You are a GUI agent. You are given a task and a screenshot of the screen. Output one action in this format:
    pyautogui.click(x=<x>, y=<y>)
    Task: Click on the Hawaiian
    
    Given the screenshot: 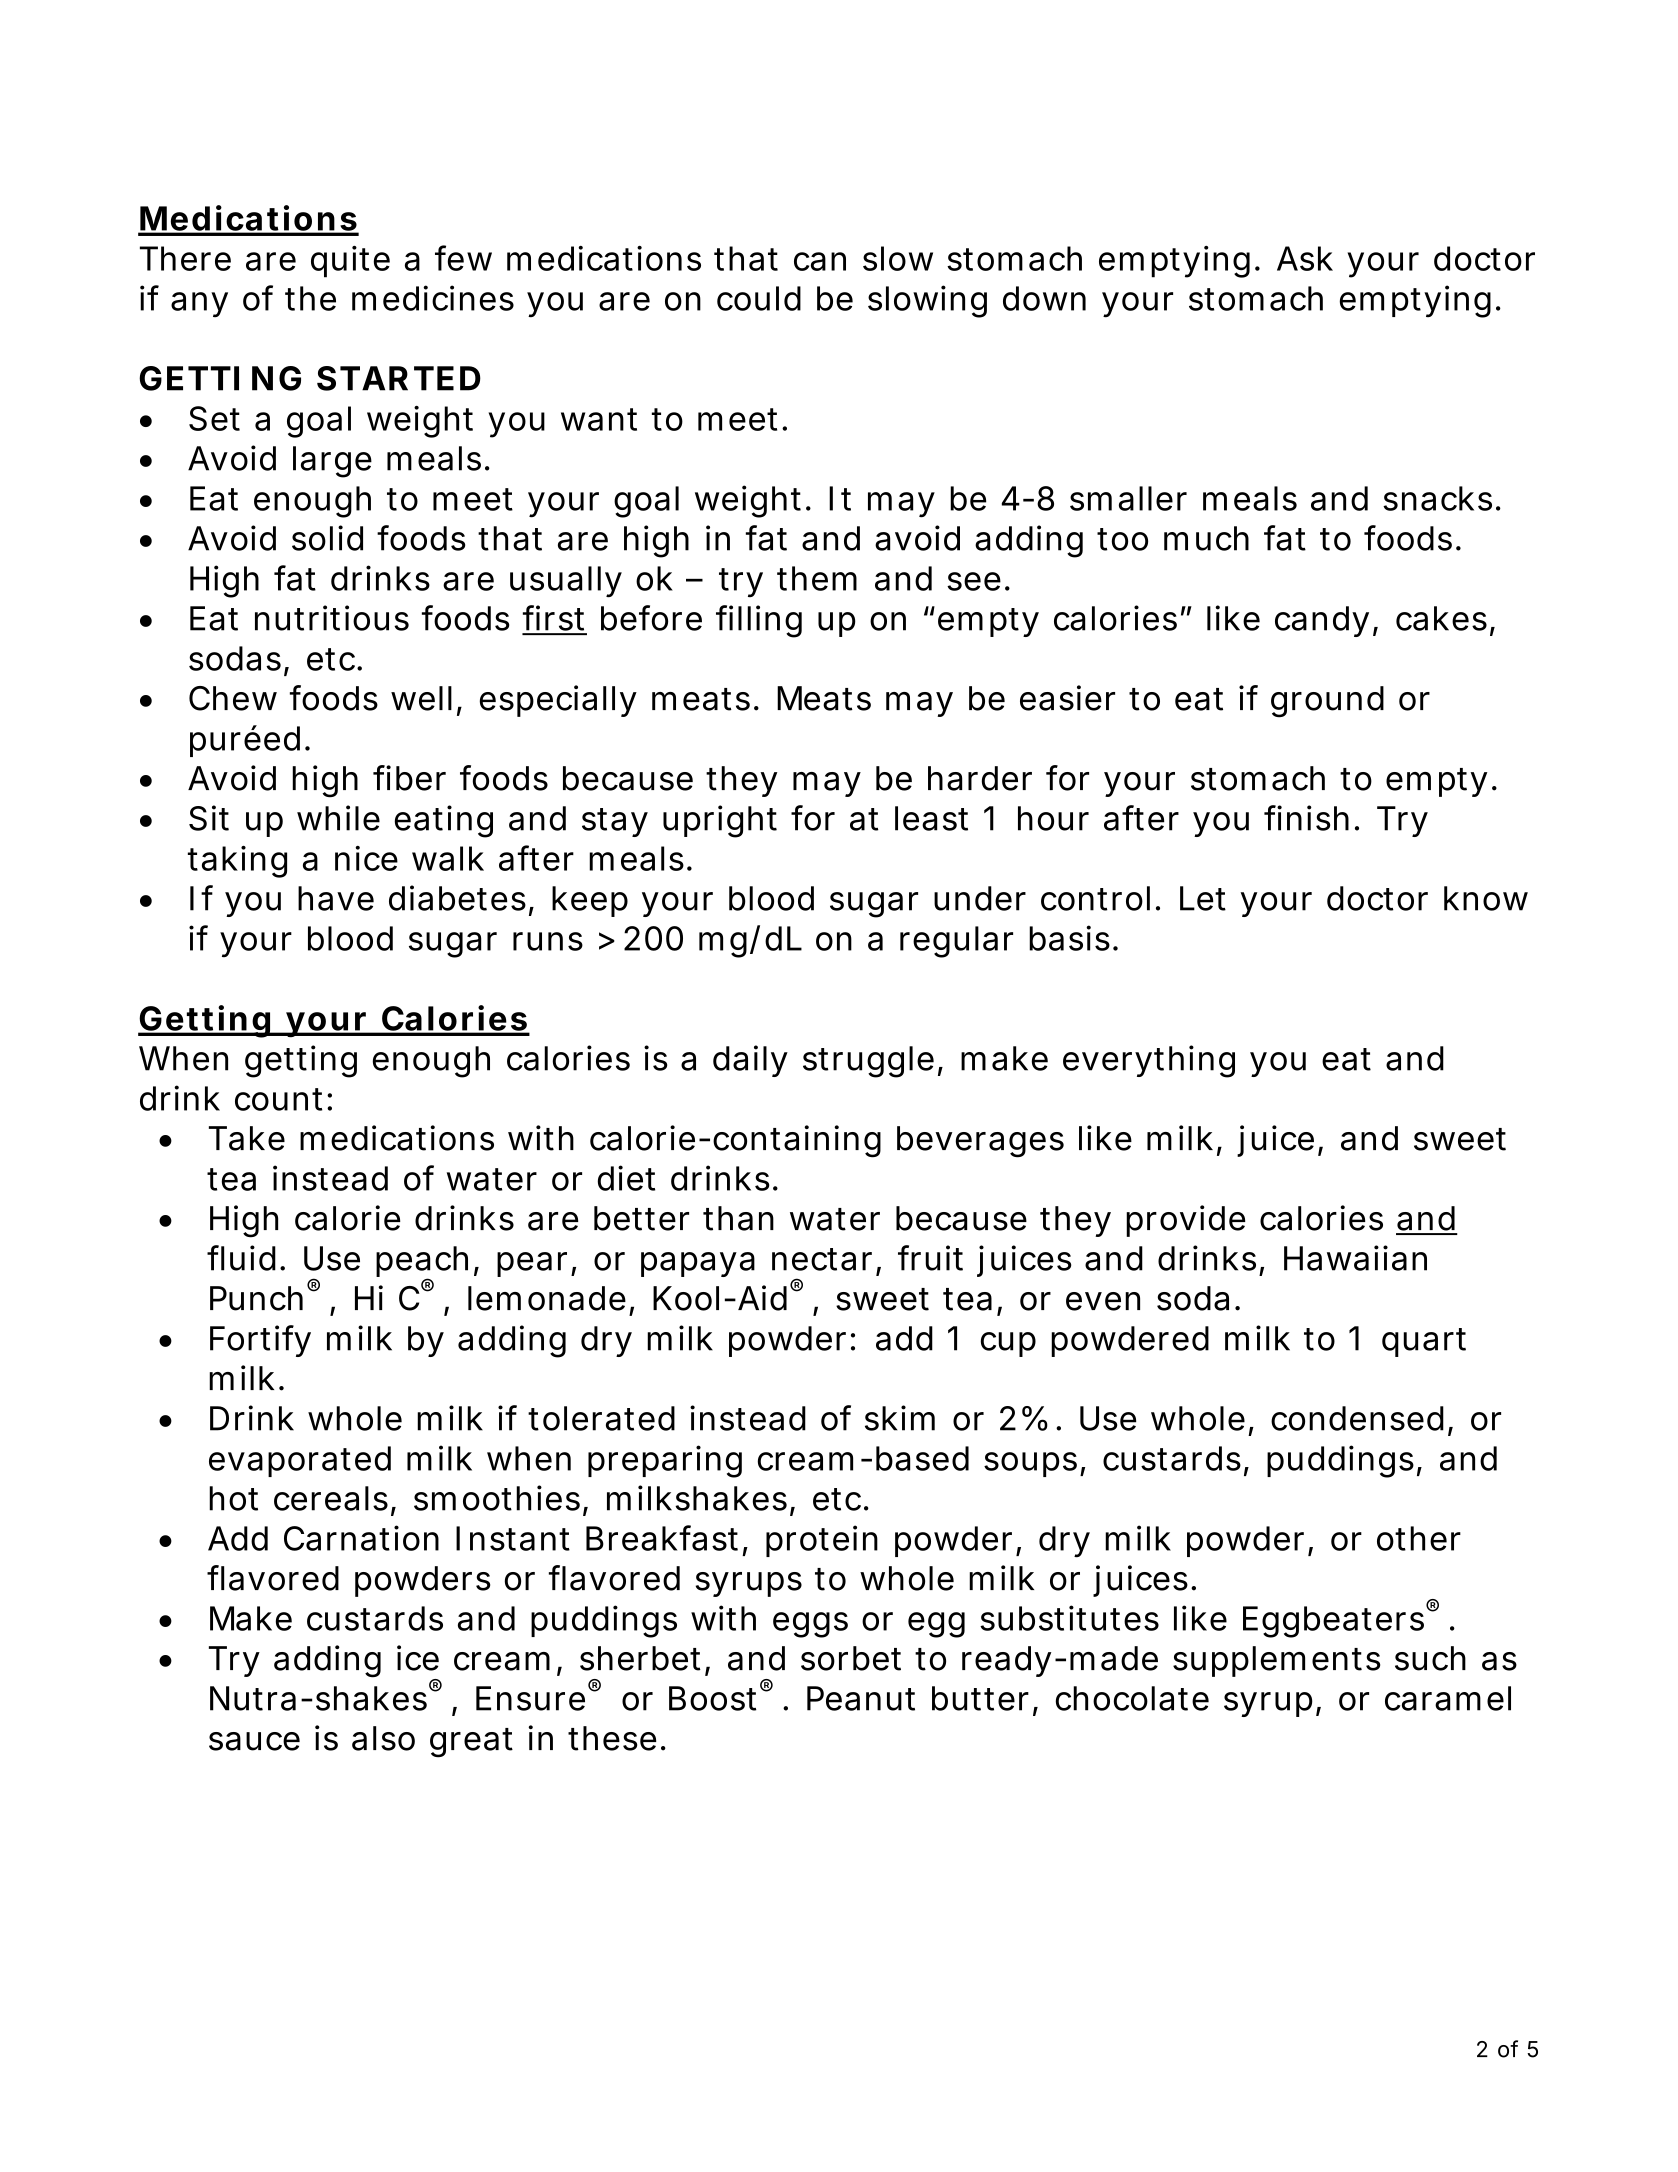 What is the action you would take?
    pyautogui.click(x=1355, y=1258)
